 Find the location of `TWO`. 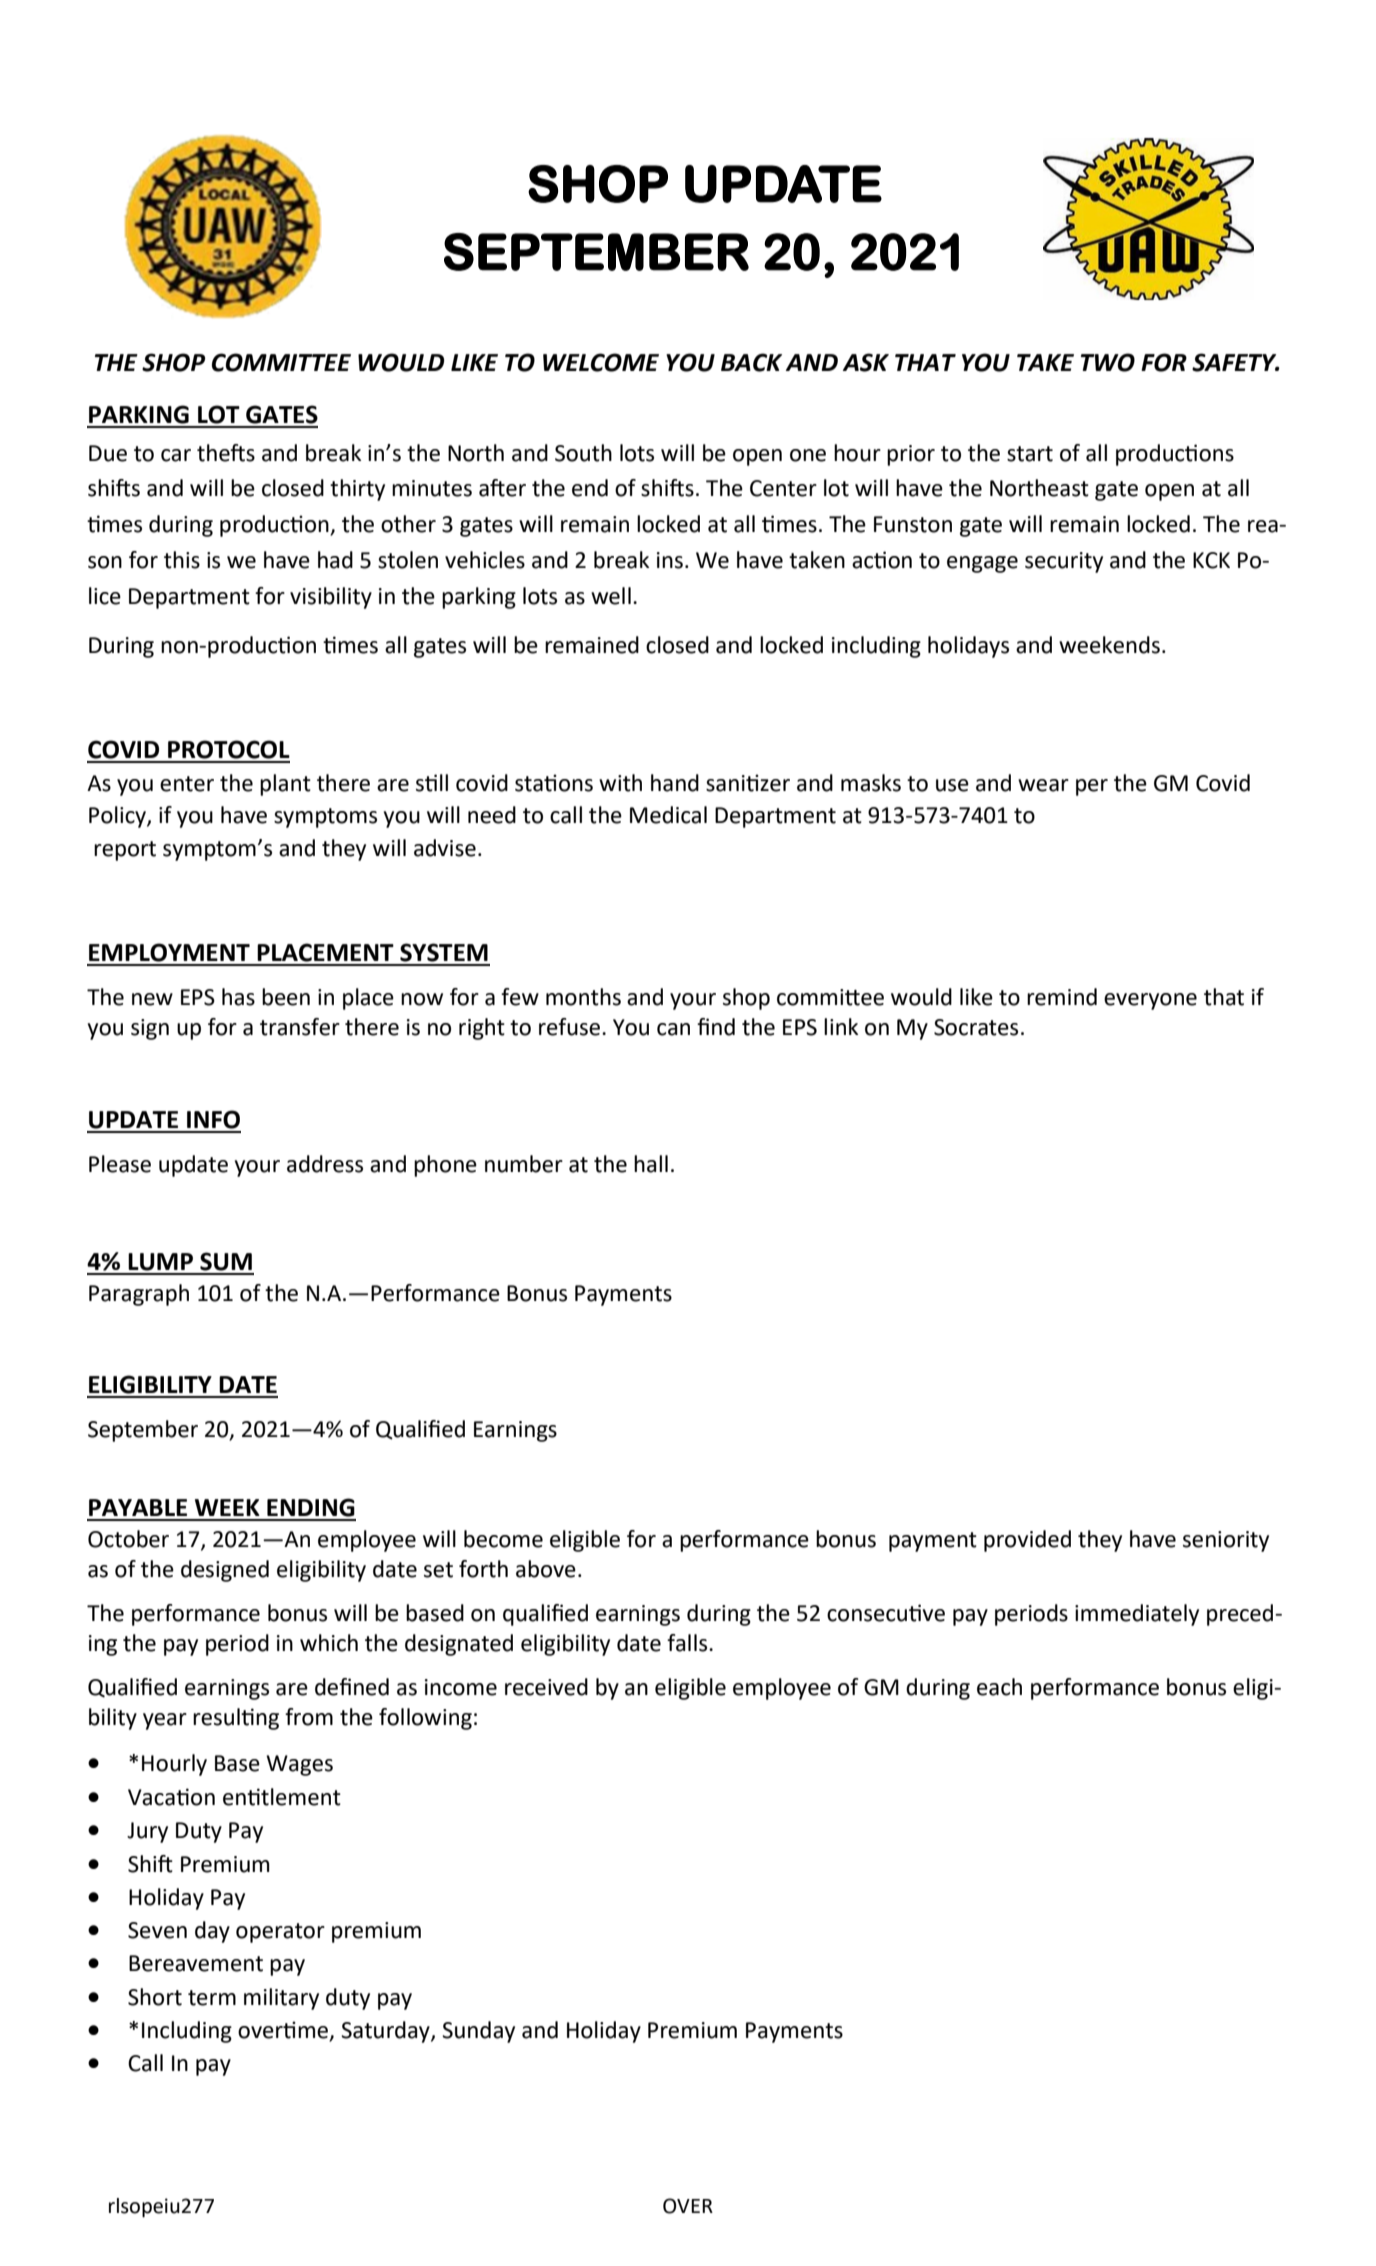

TWO is located at coordinates (1108, 362).
